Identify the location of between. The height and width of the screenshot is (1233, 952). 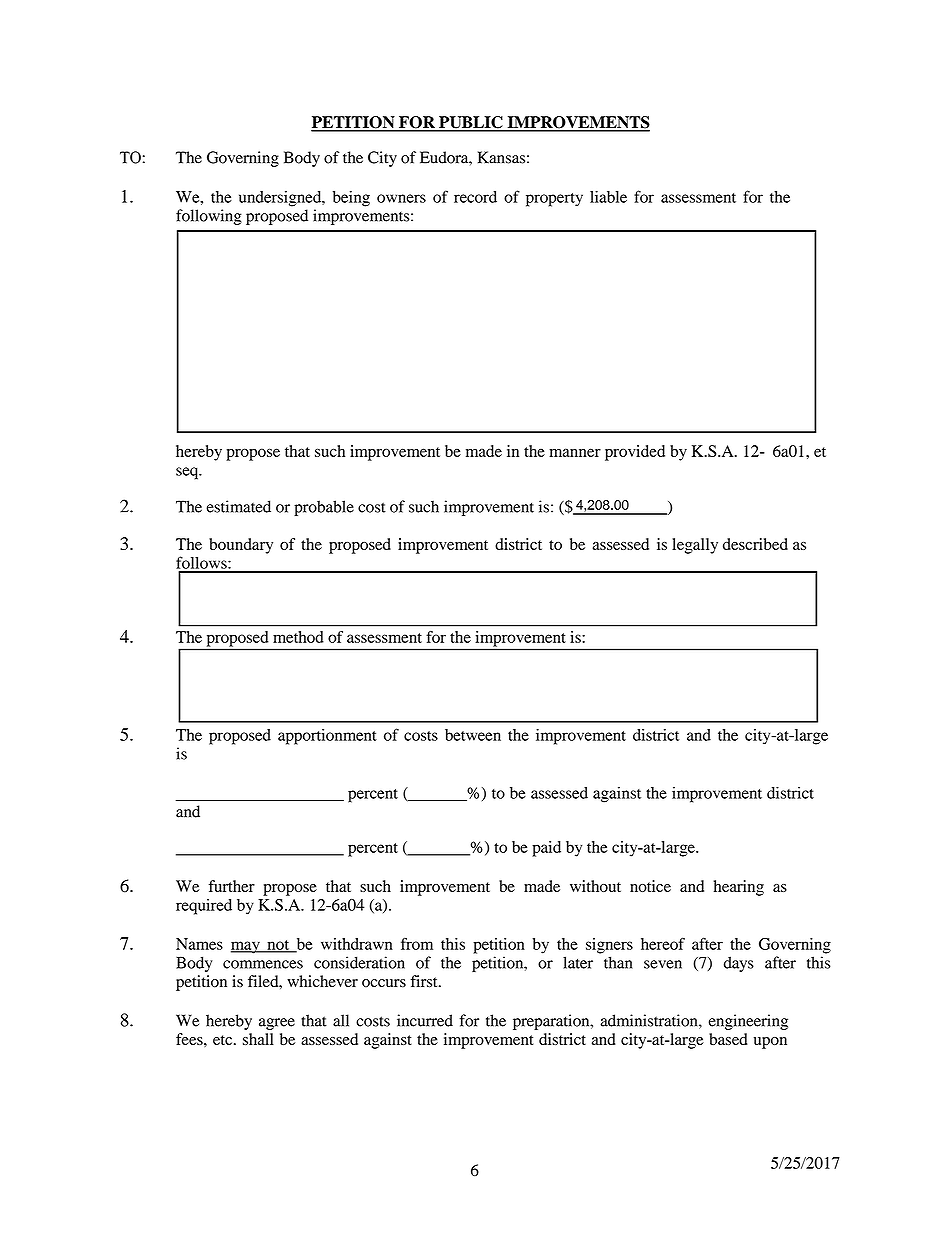
(473, 735).
